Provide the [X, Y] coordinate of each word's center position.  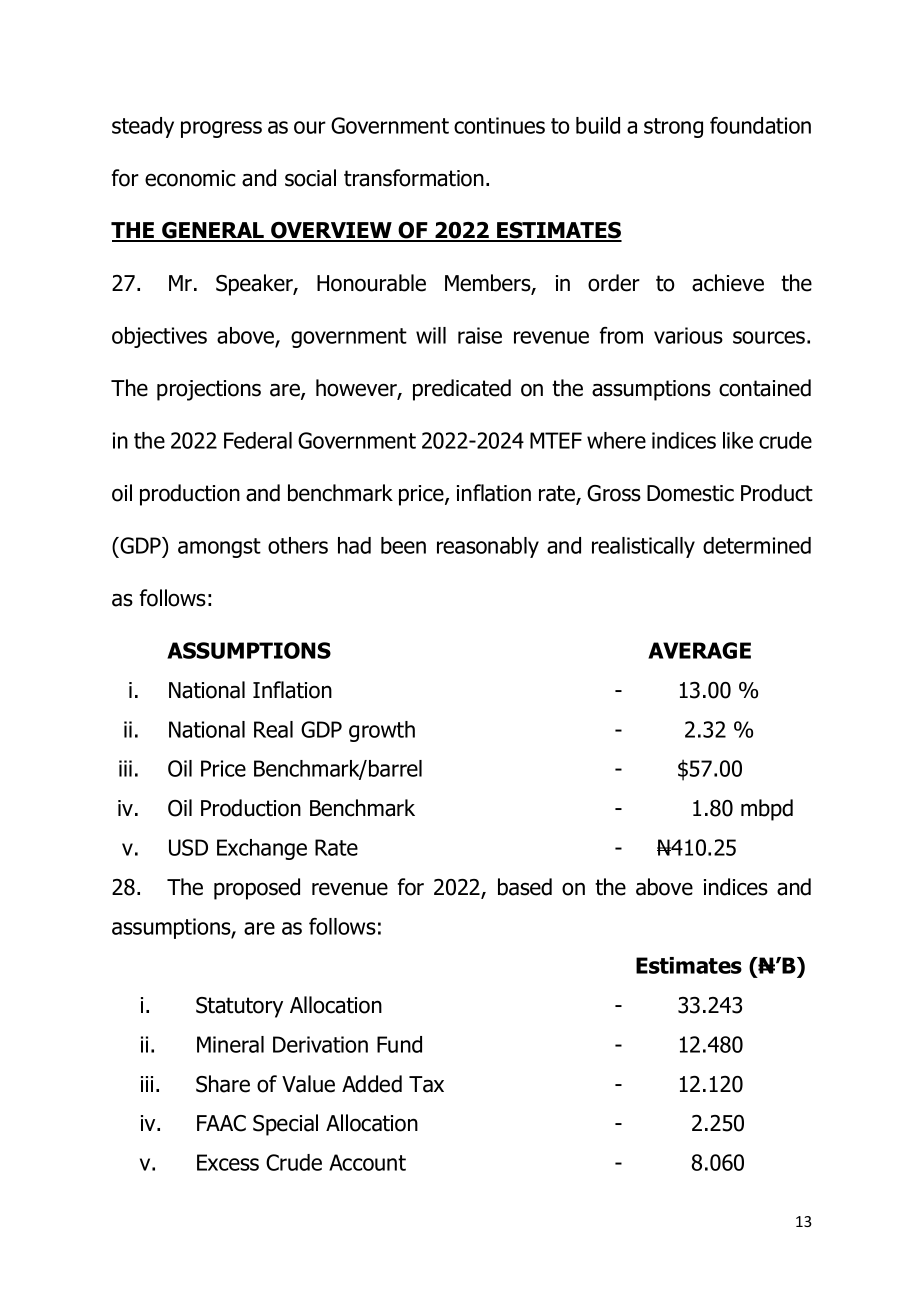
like [738, 440]
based [525, 887]
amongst [219, 548]
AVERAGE [699, 650]
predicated [462, 390]
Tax [426, 1084]
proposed [257, 889]
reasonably [488, 547]
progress [221, 129]
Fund [399, 1044]
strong [673, 128]
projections [209, 390]
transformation [414, 178]
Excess [228, 1162]
